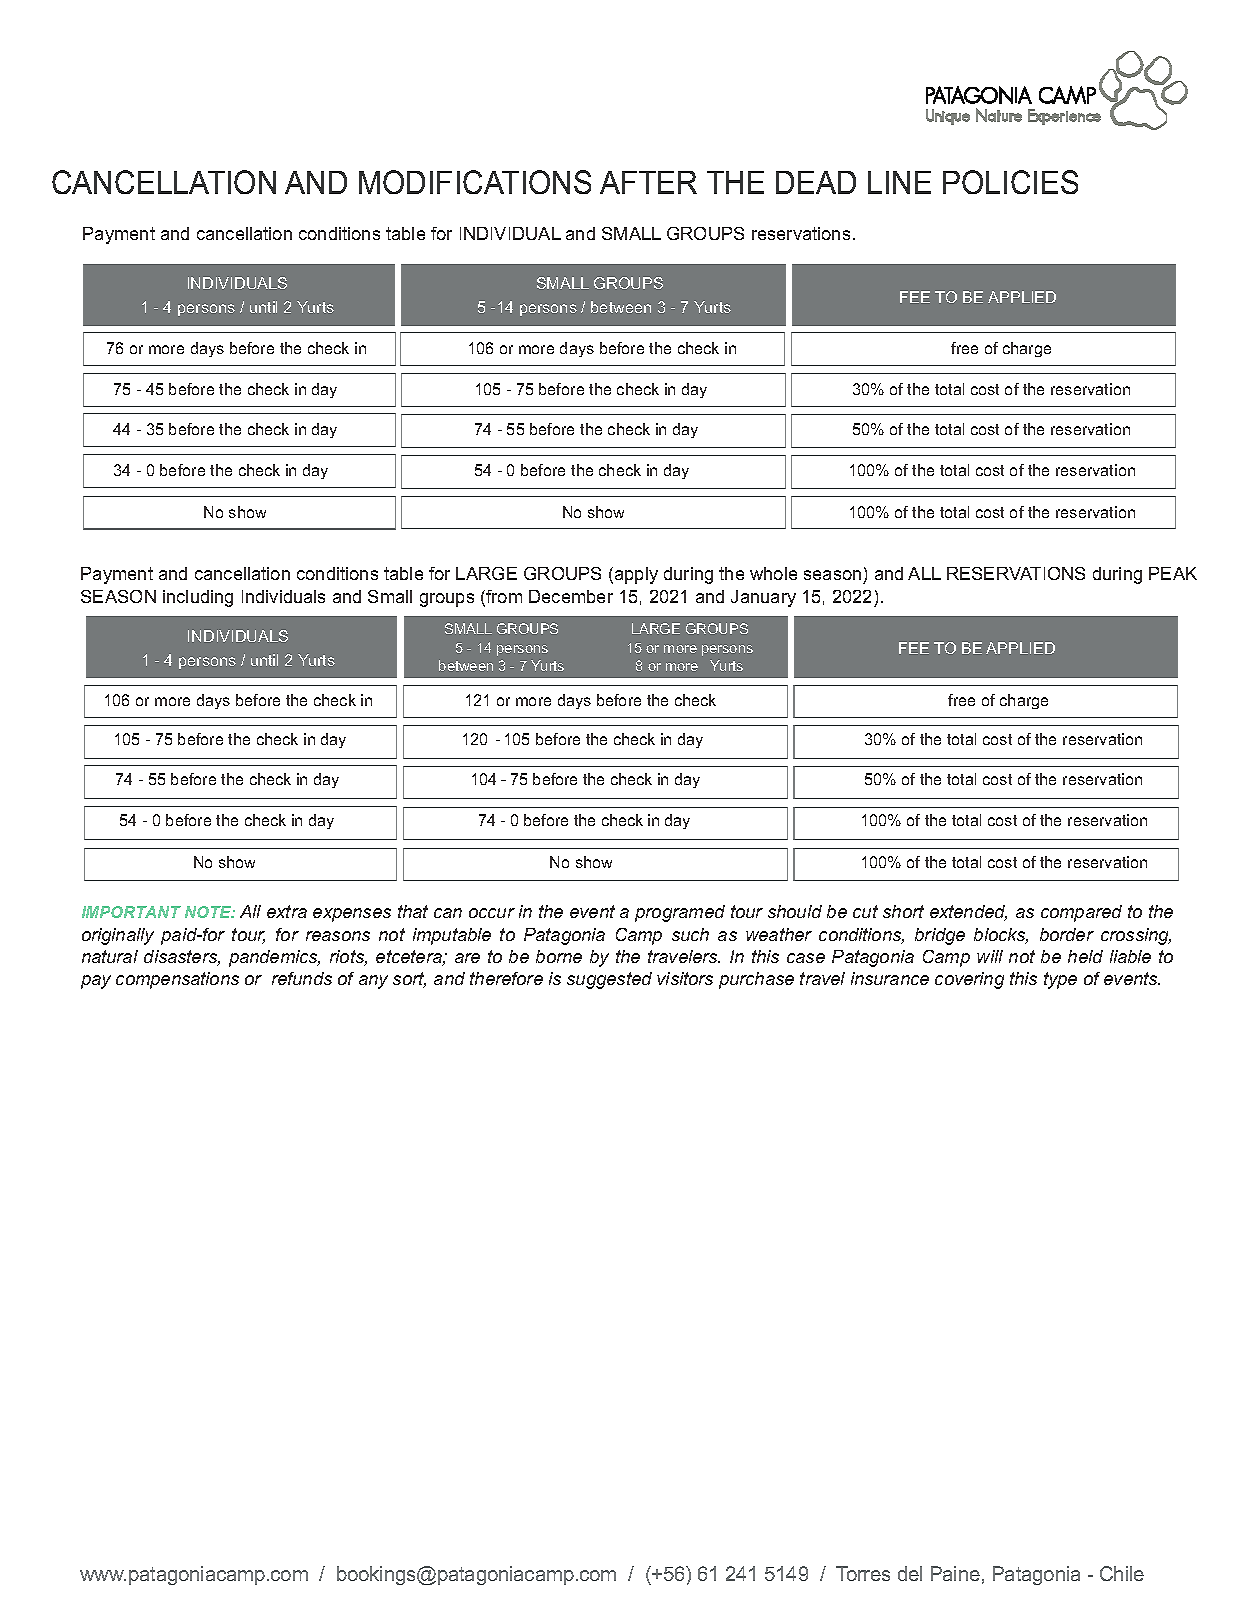 The height and width of the screenshot is (1620, 1251). Describe the element at coordinates (198, 598) in the screenshot. I see `including` at that location.
